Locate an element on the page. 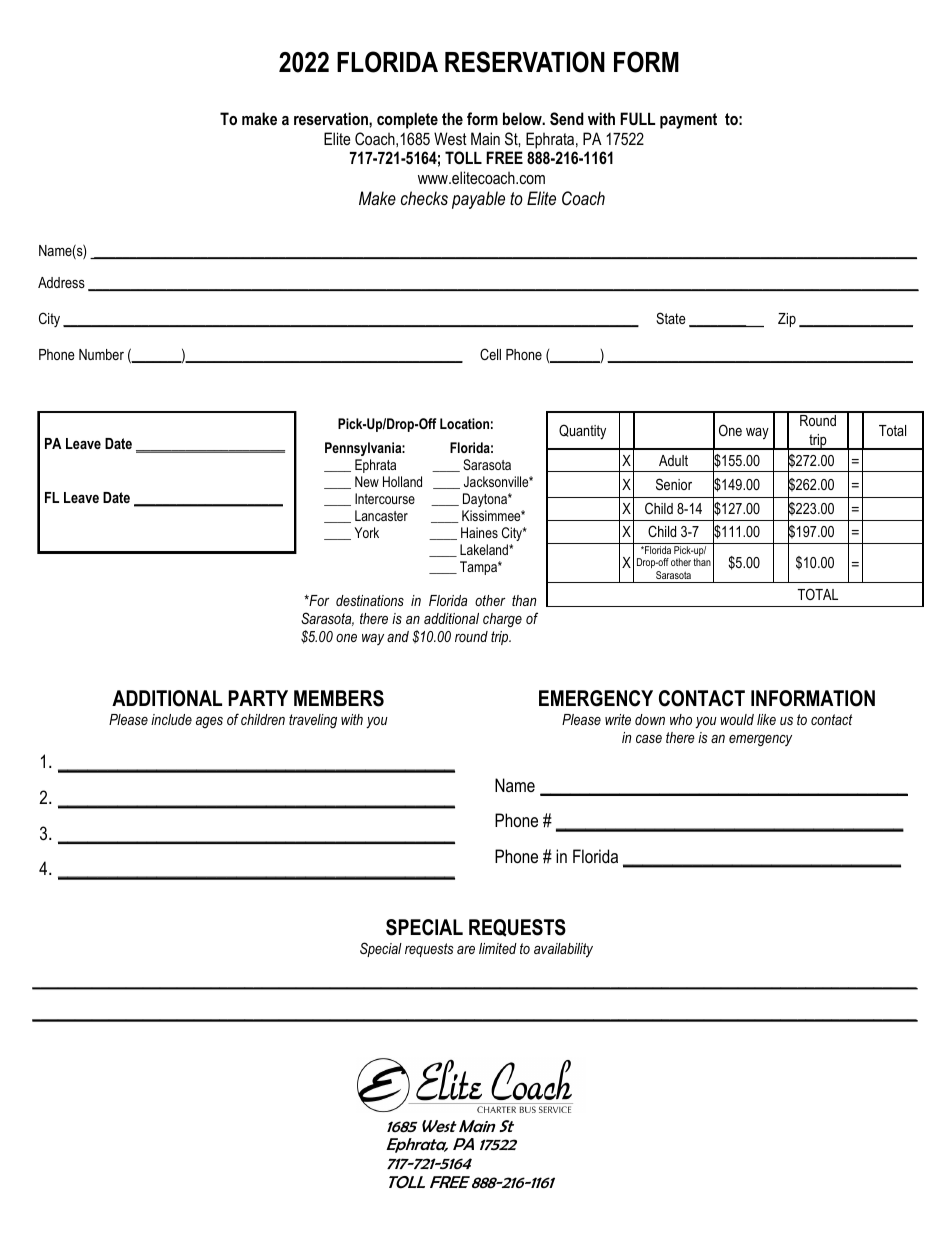  payment is located at coordinates (688, 121).
